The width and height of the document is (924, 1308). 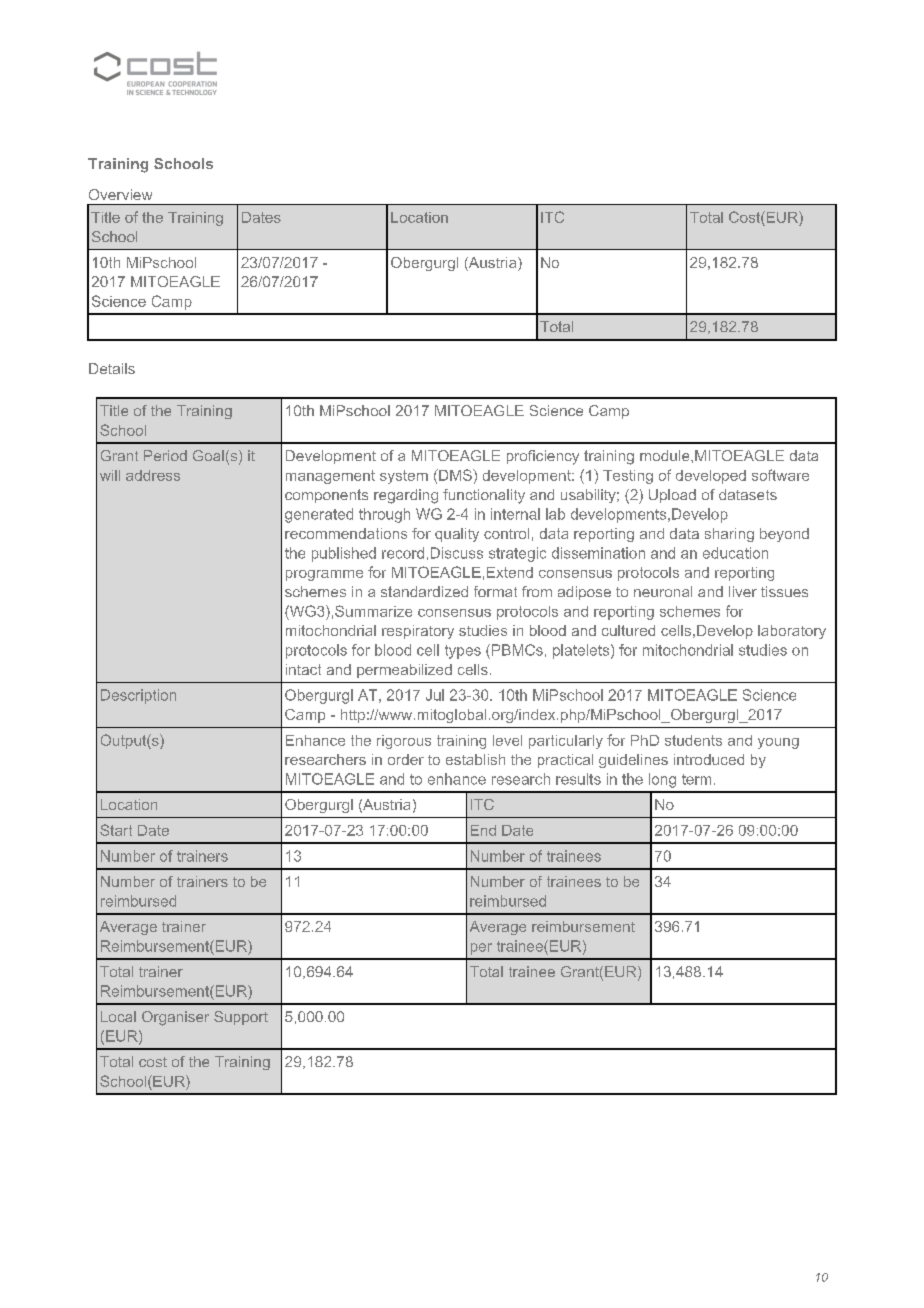 What do you see at coordinates (241, 1018) in the document?
I see `Support` at bounding box center [241, 1018].
